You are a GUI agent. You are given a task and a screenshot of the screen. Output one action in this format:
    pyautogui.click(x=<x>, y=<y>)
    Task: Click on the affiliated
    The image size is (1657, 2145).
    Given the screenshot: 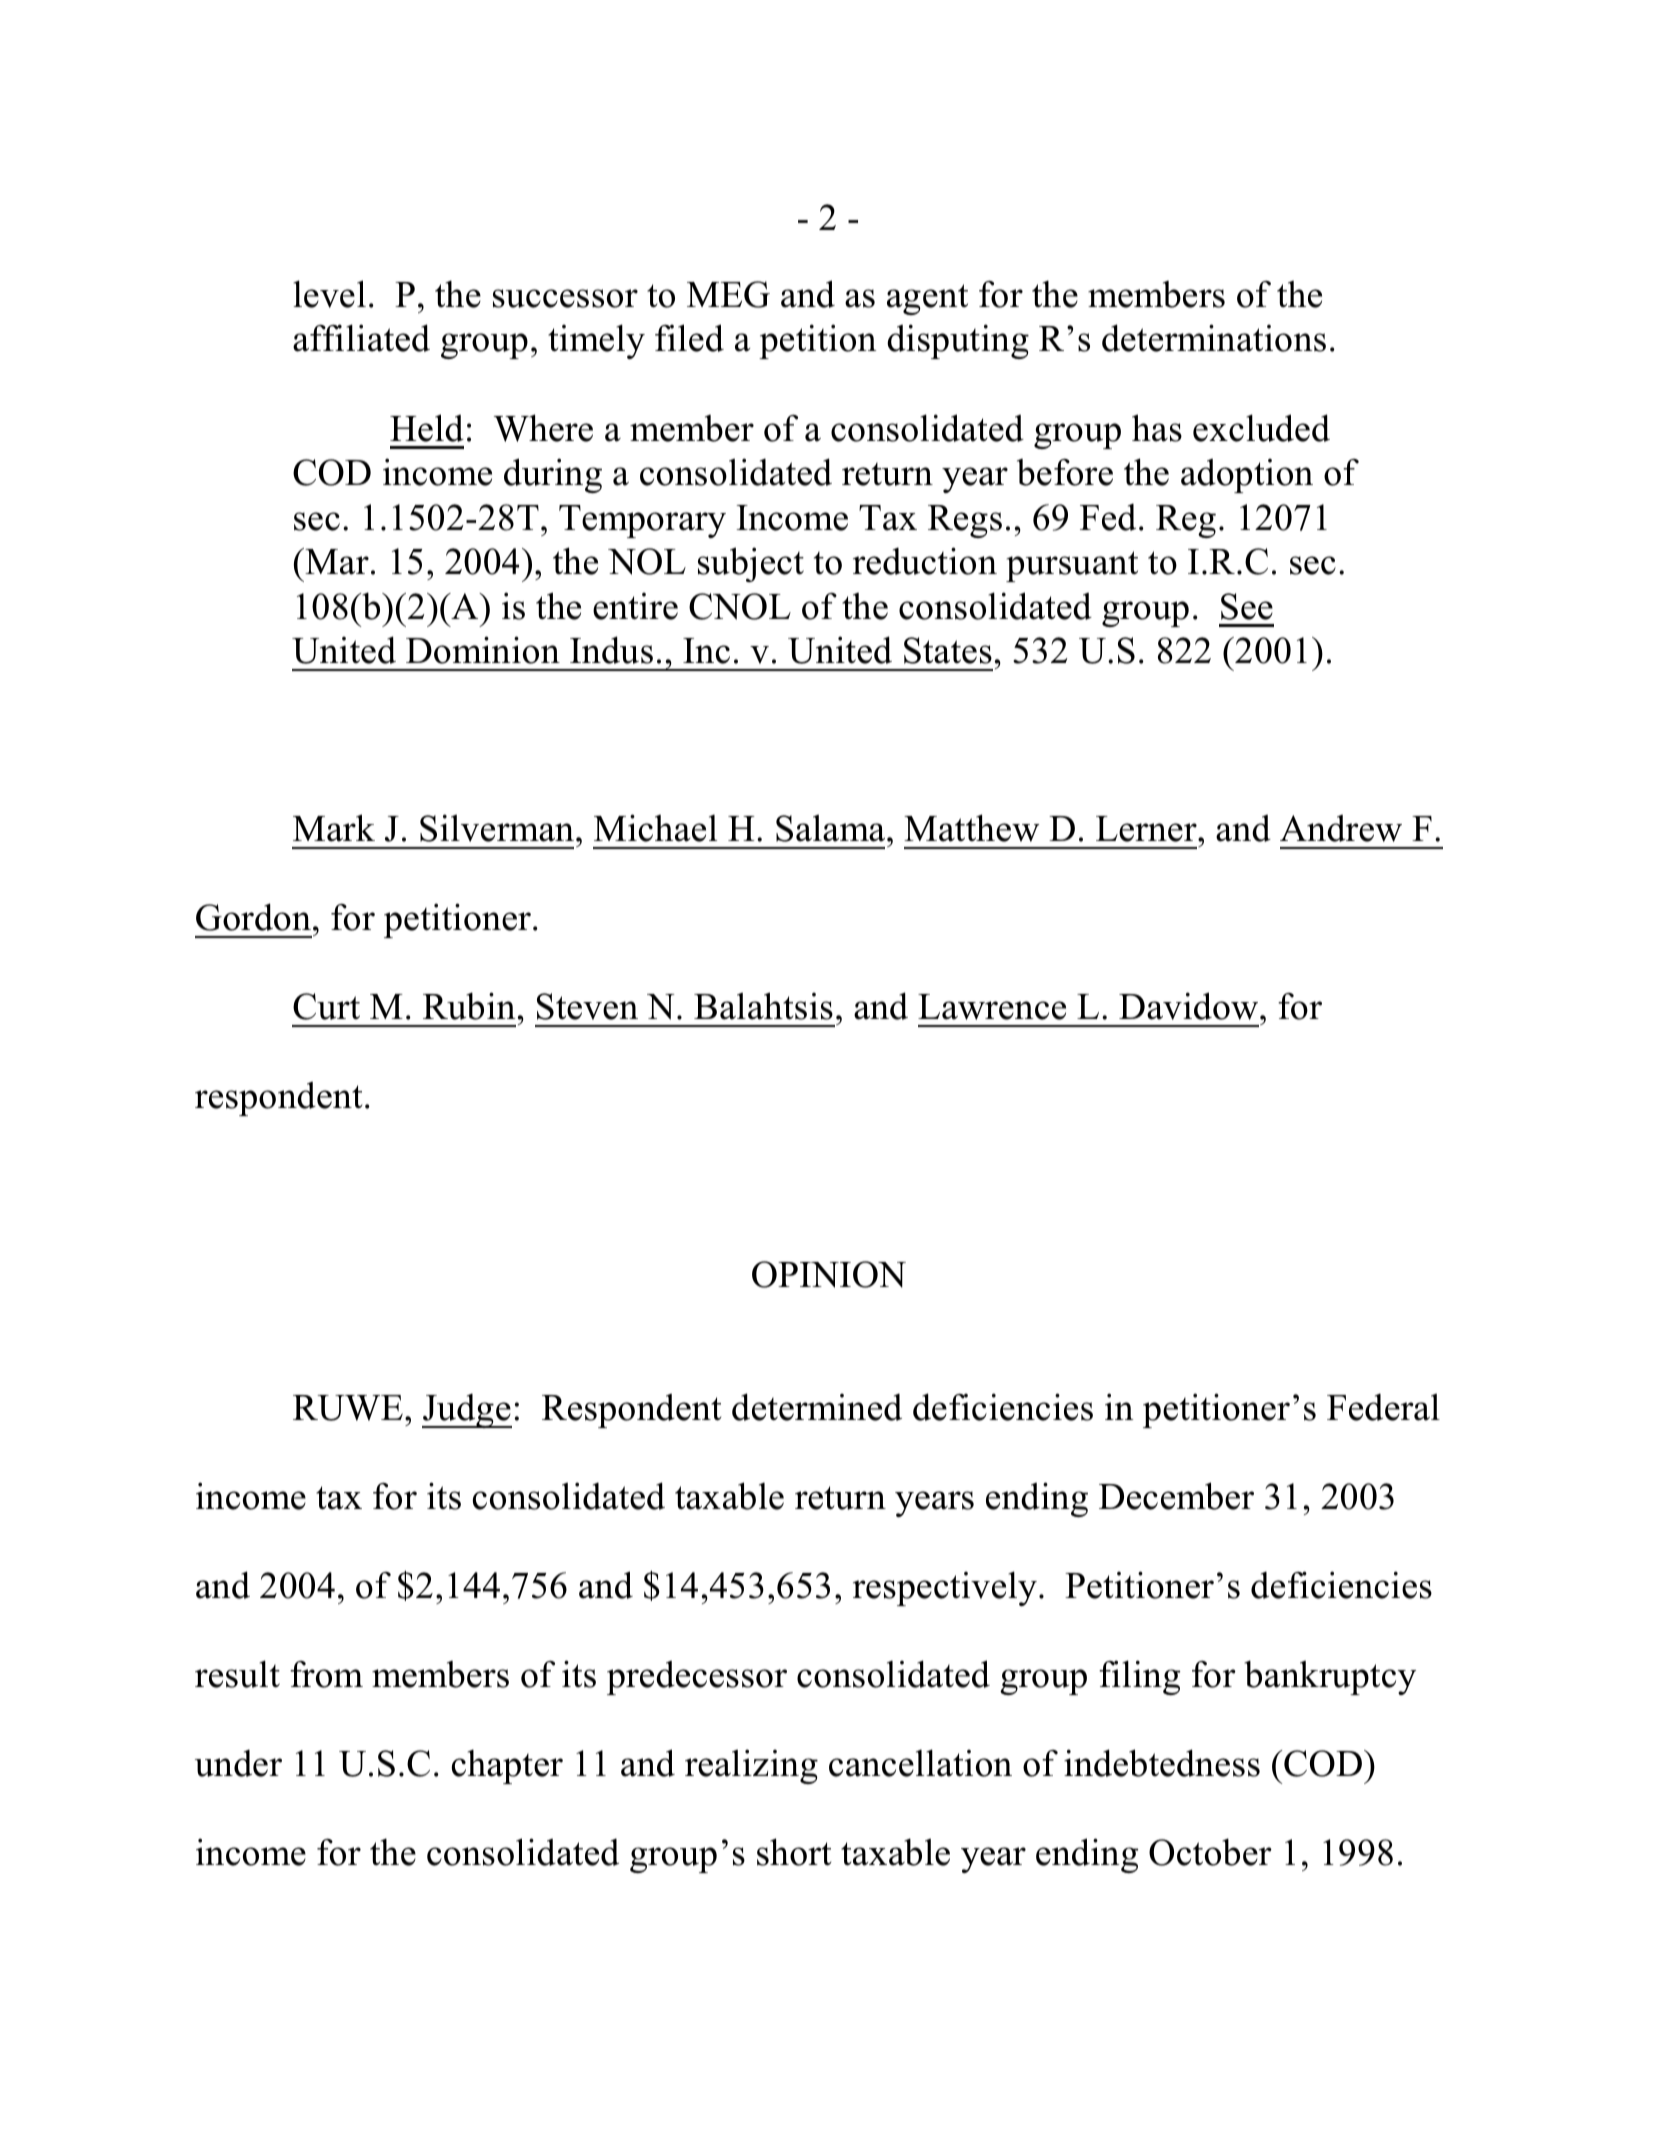 What is the action you would take?
    pyautogui.click(x=361, y=338)
